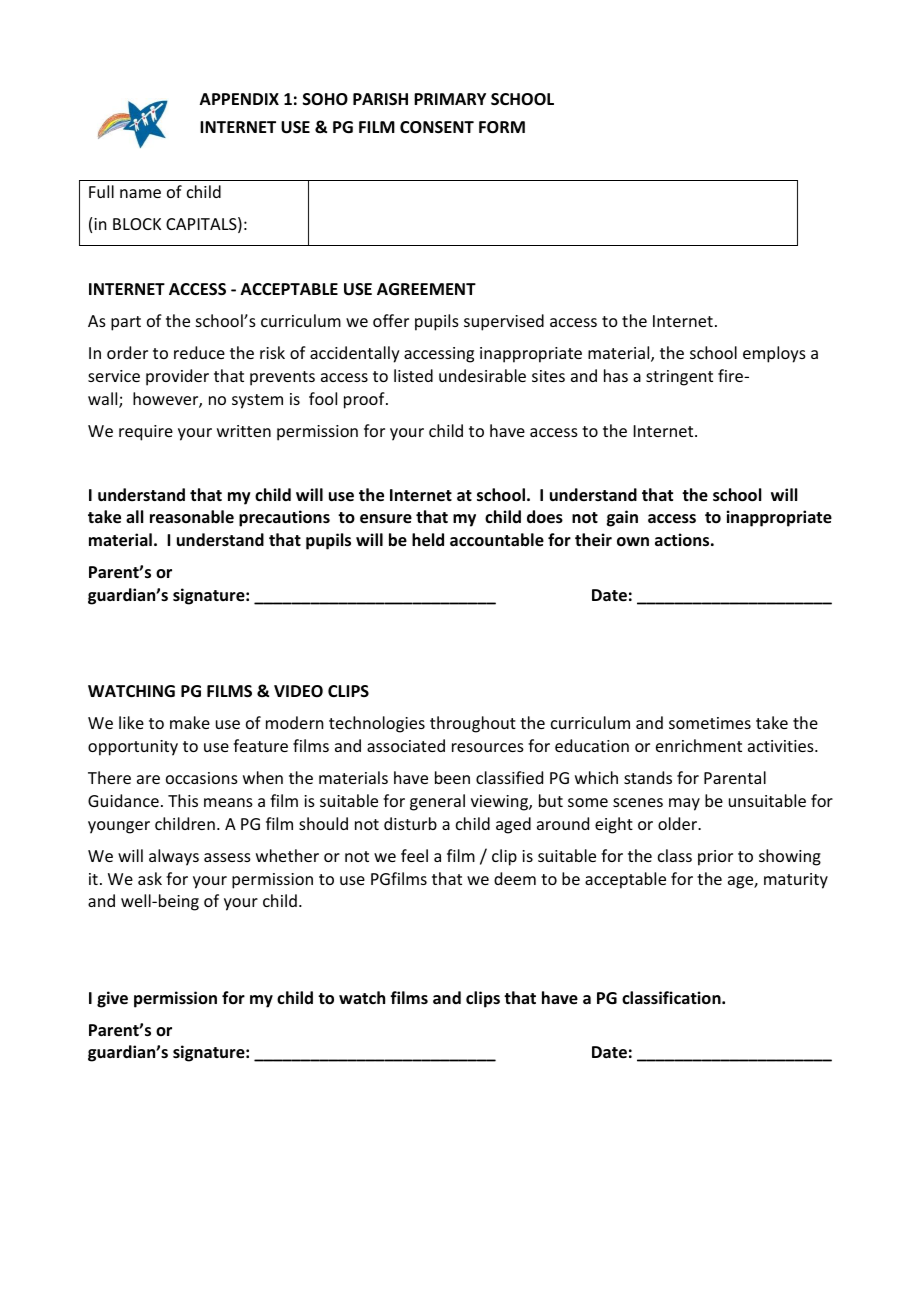 The image size is (924, 1308). I want to click on throughout, so click(473, 724).
